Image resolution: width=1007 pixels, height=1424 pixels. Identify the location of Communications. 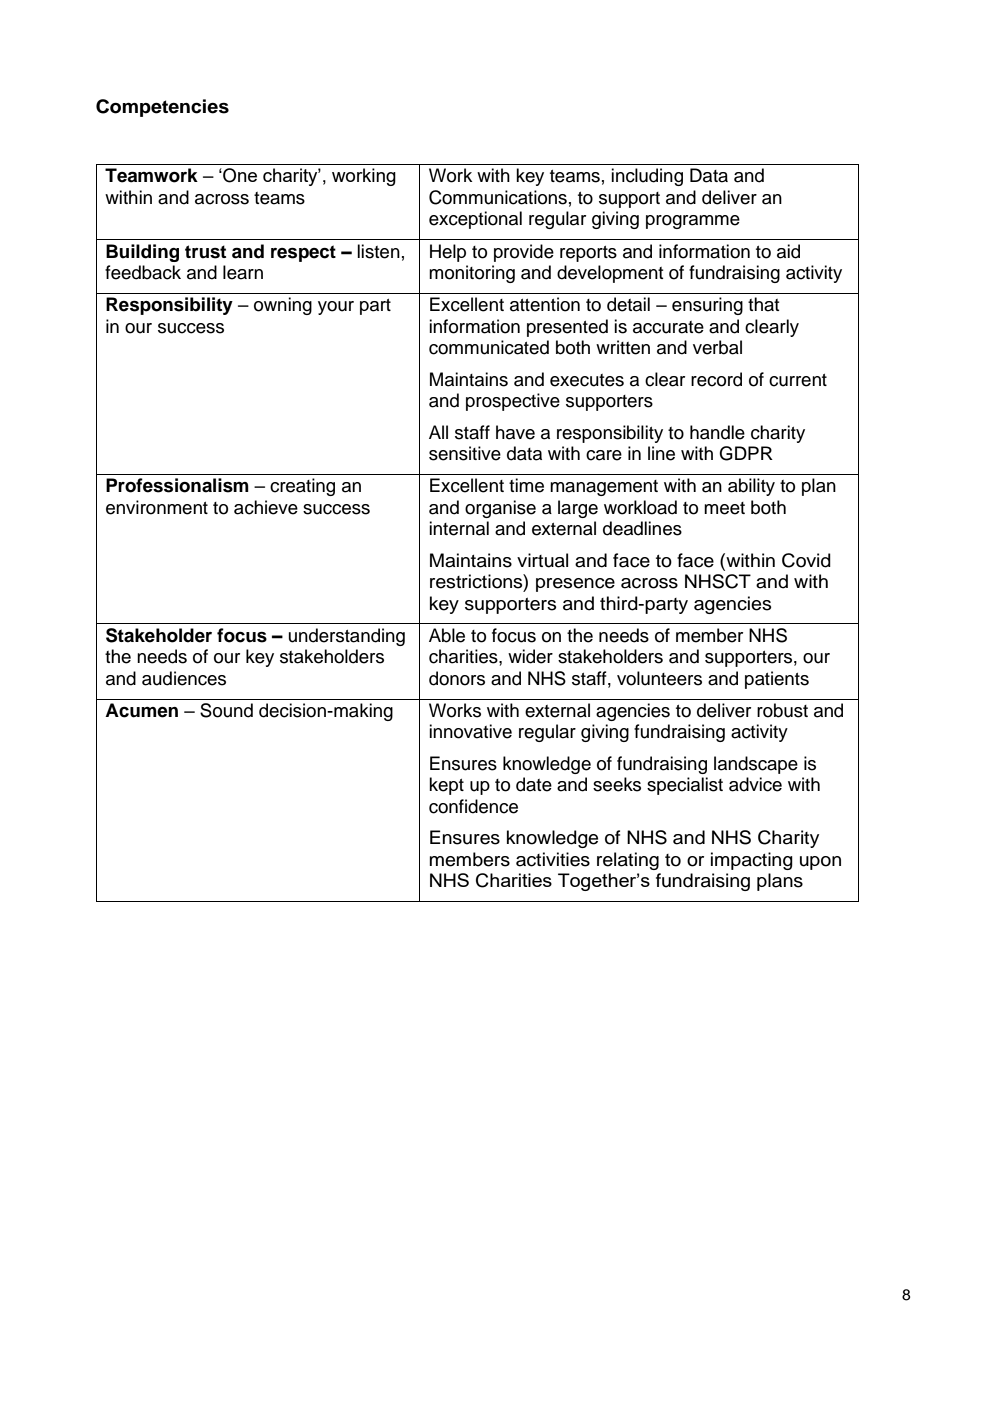
(498, 197).
